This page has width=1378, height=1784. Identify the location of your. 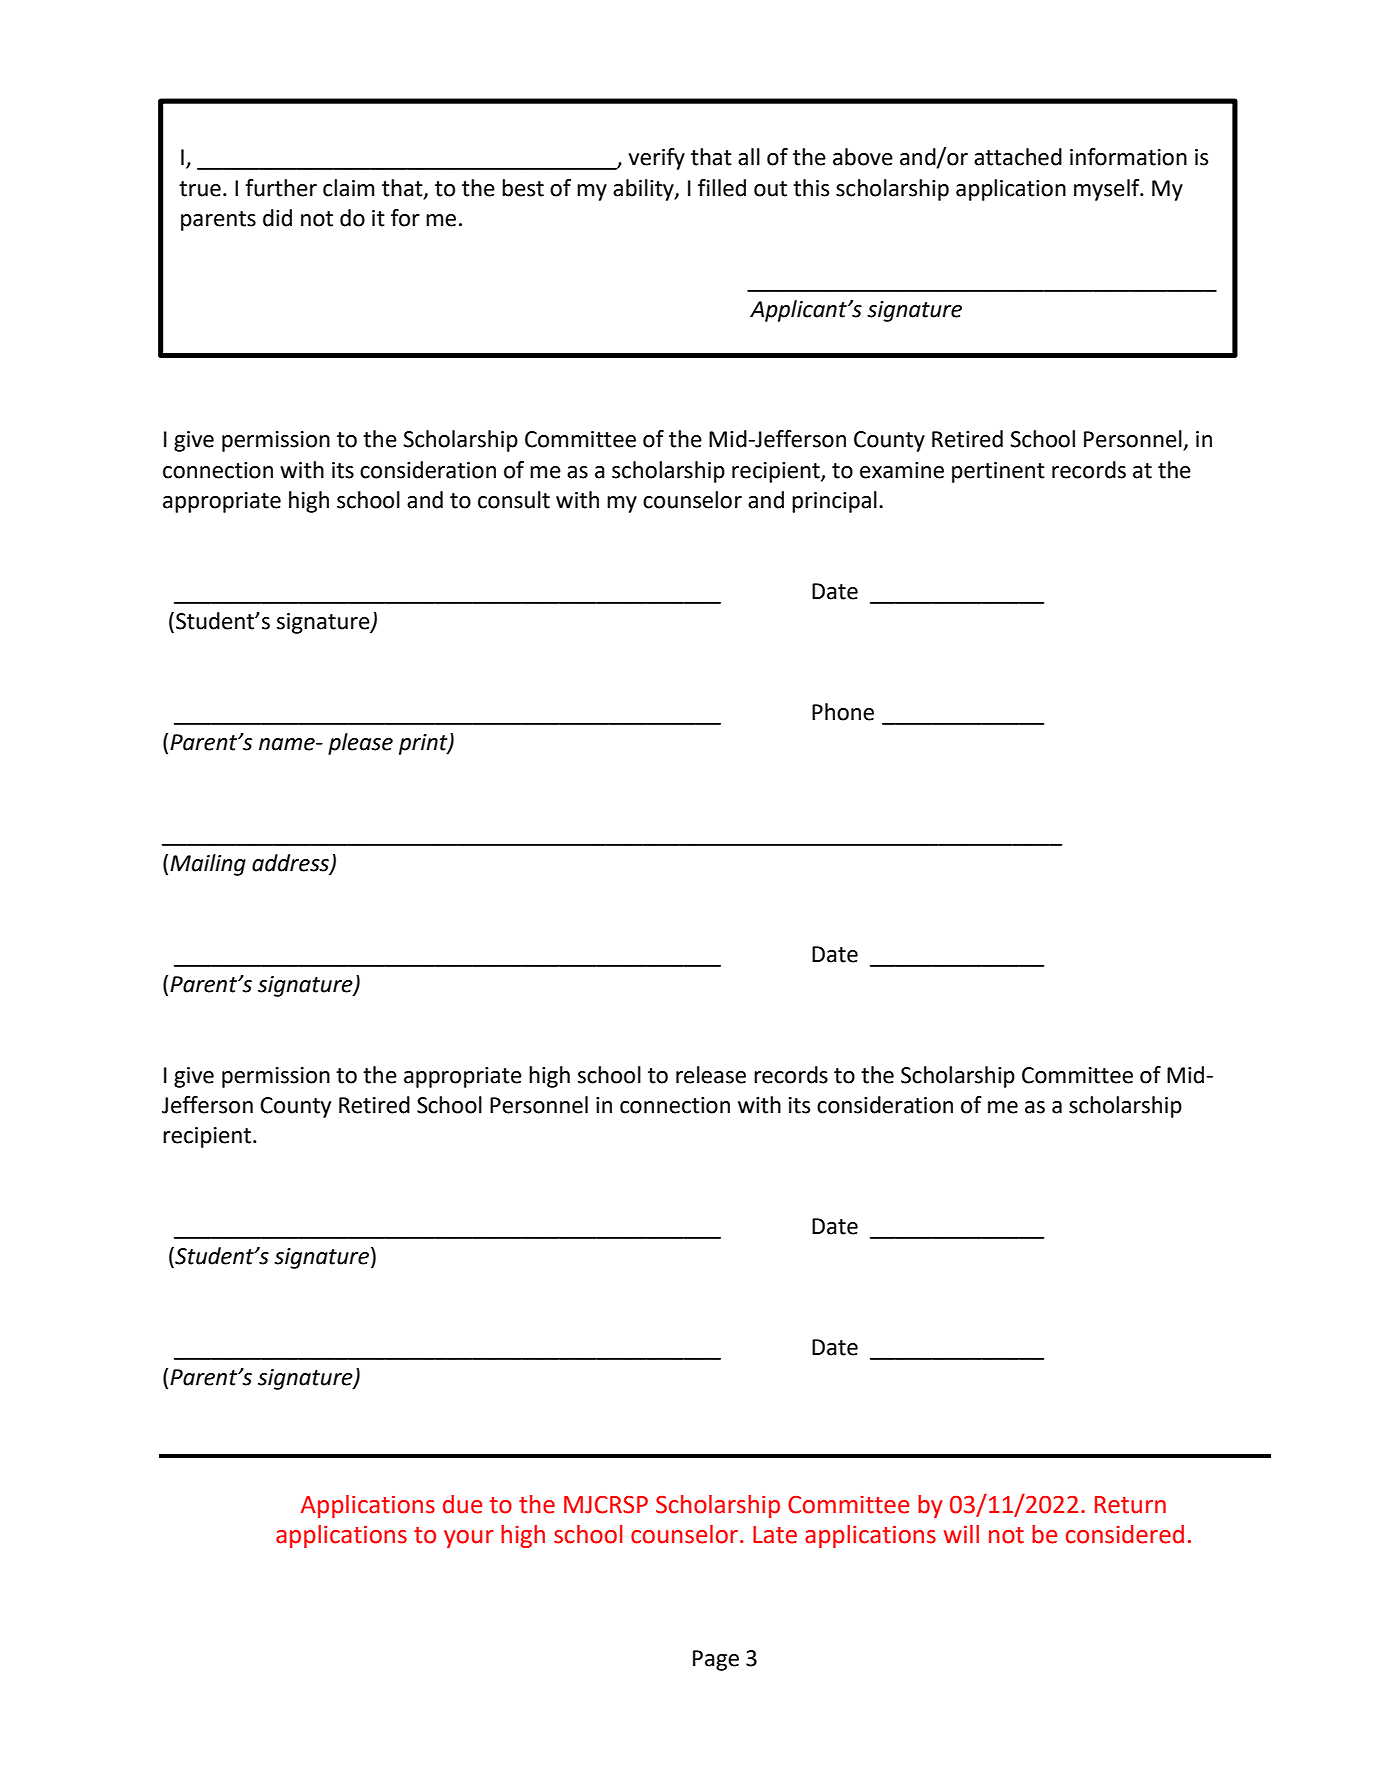
(469, 1539).
